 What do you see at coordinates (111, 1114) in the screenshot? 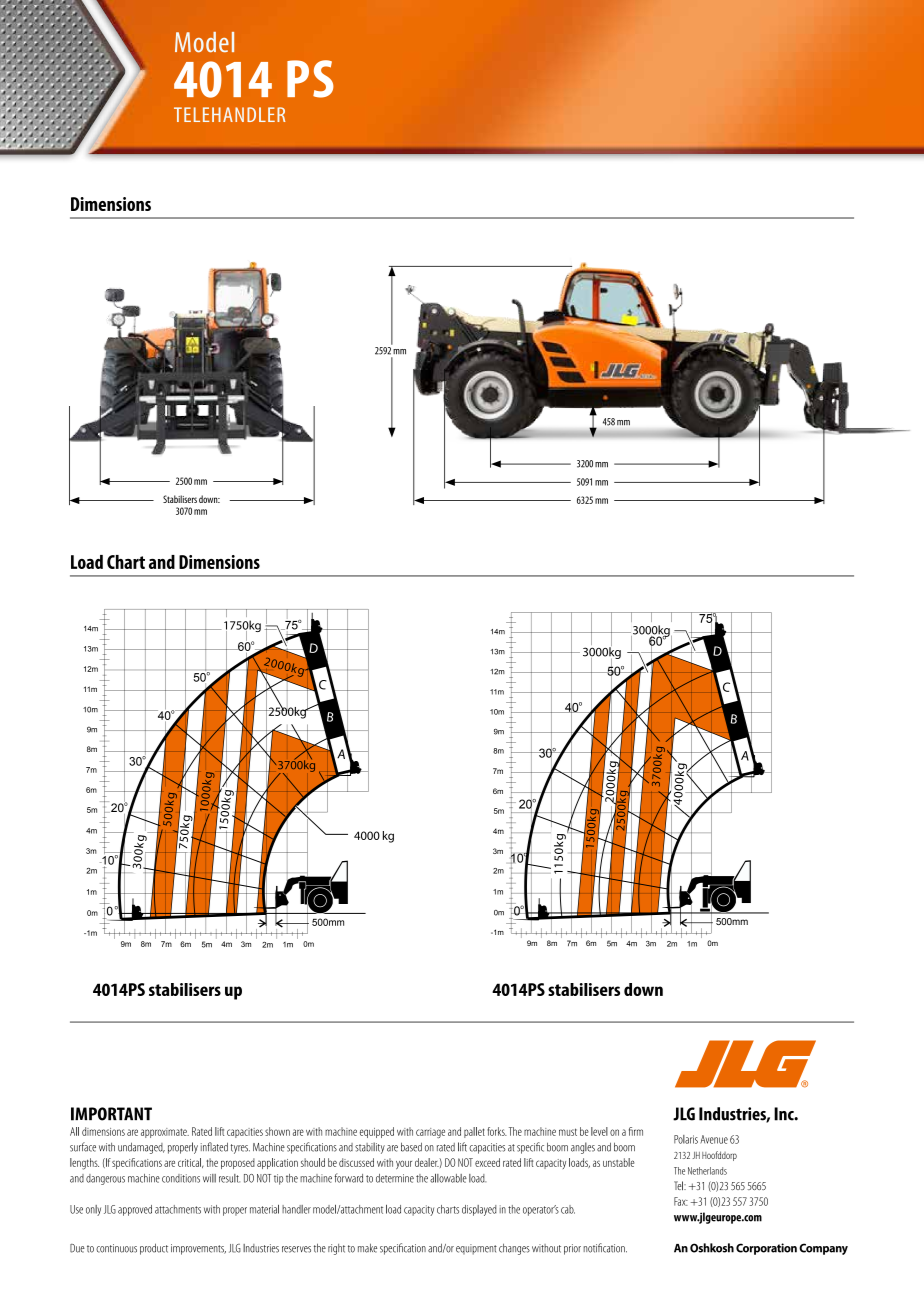
I see `IMPORTANT` at bounding box center [111, 1114].
